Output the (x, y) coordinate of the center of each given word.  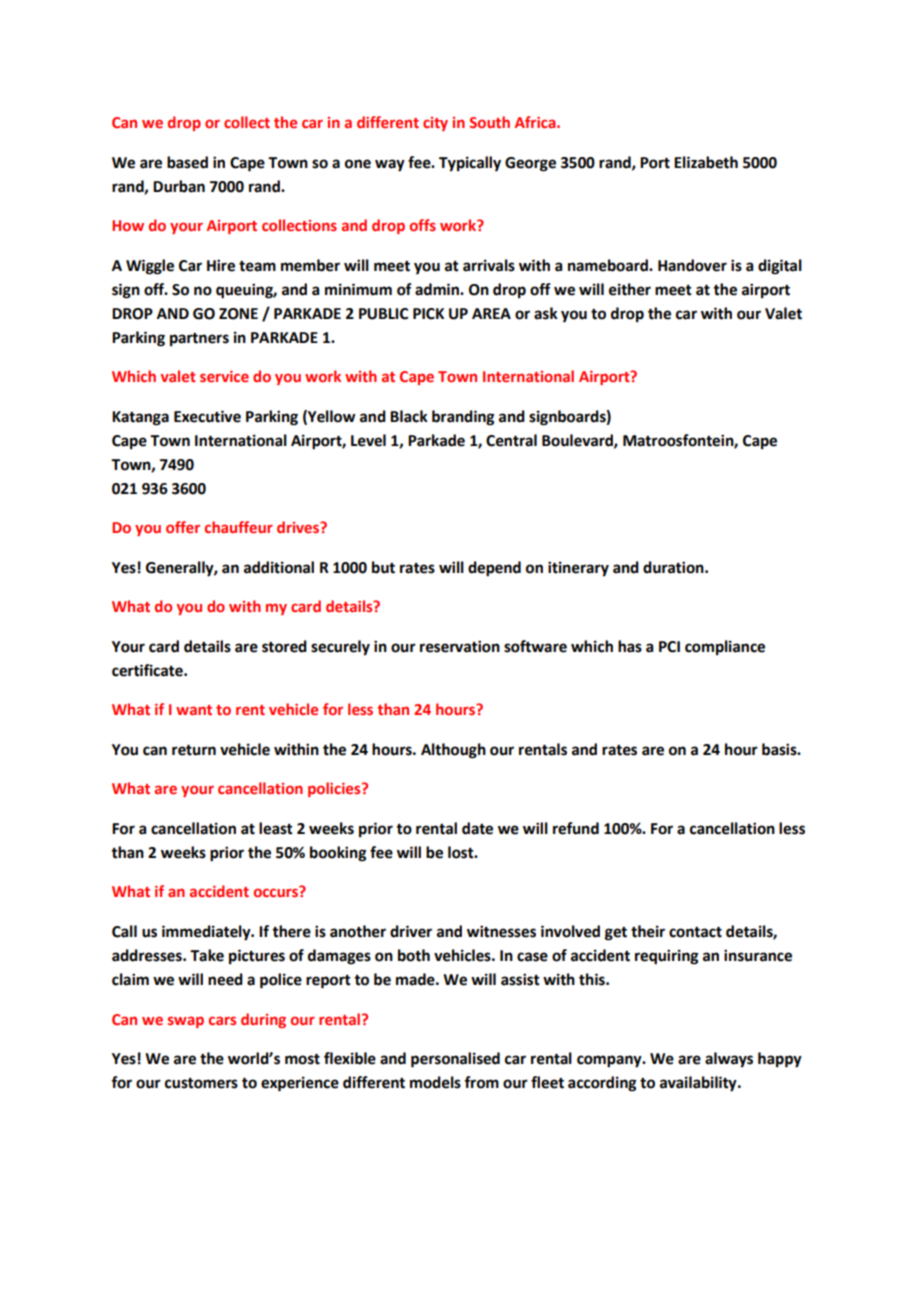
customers (201, 1083)
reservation (460, 646)
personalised (455, 1060)
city (435, 124)
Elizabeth (706, 162)
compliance (725, 648)
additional (279, 567)
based (187, 162)
